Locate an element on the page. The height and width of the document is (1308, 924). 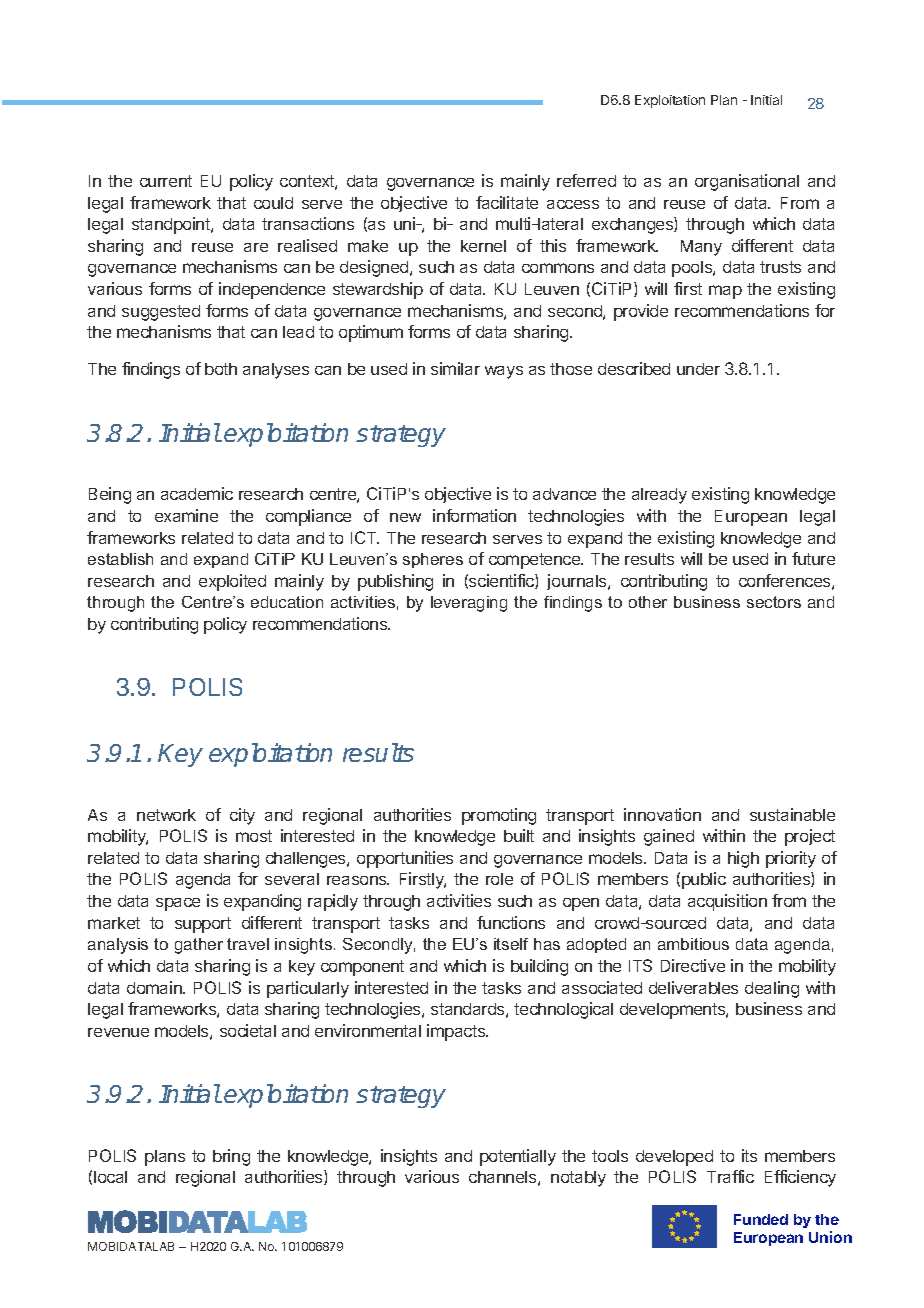
facilitate is located at coordinates (507, 202).
